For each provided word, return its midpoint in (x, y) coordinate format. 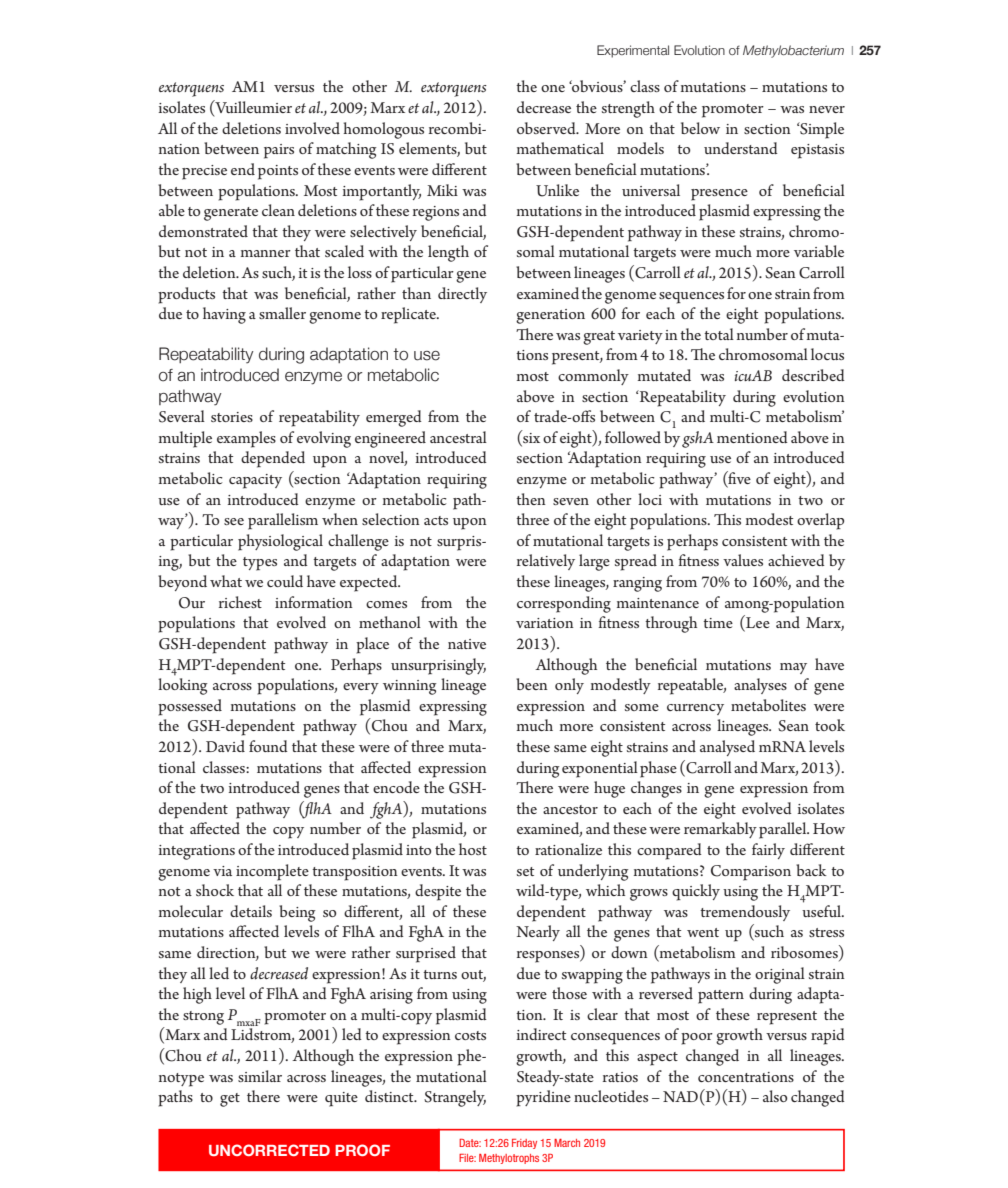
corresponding (564, 604)
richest (240, 602)
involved (312, 128)
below (700, 128)
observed (547, 128)
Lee (757, 623)
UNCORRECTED (269, 1150)
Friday (524, 1144)
